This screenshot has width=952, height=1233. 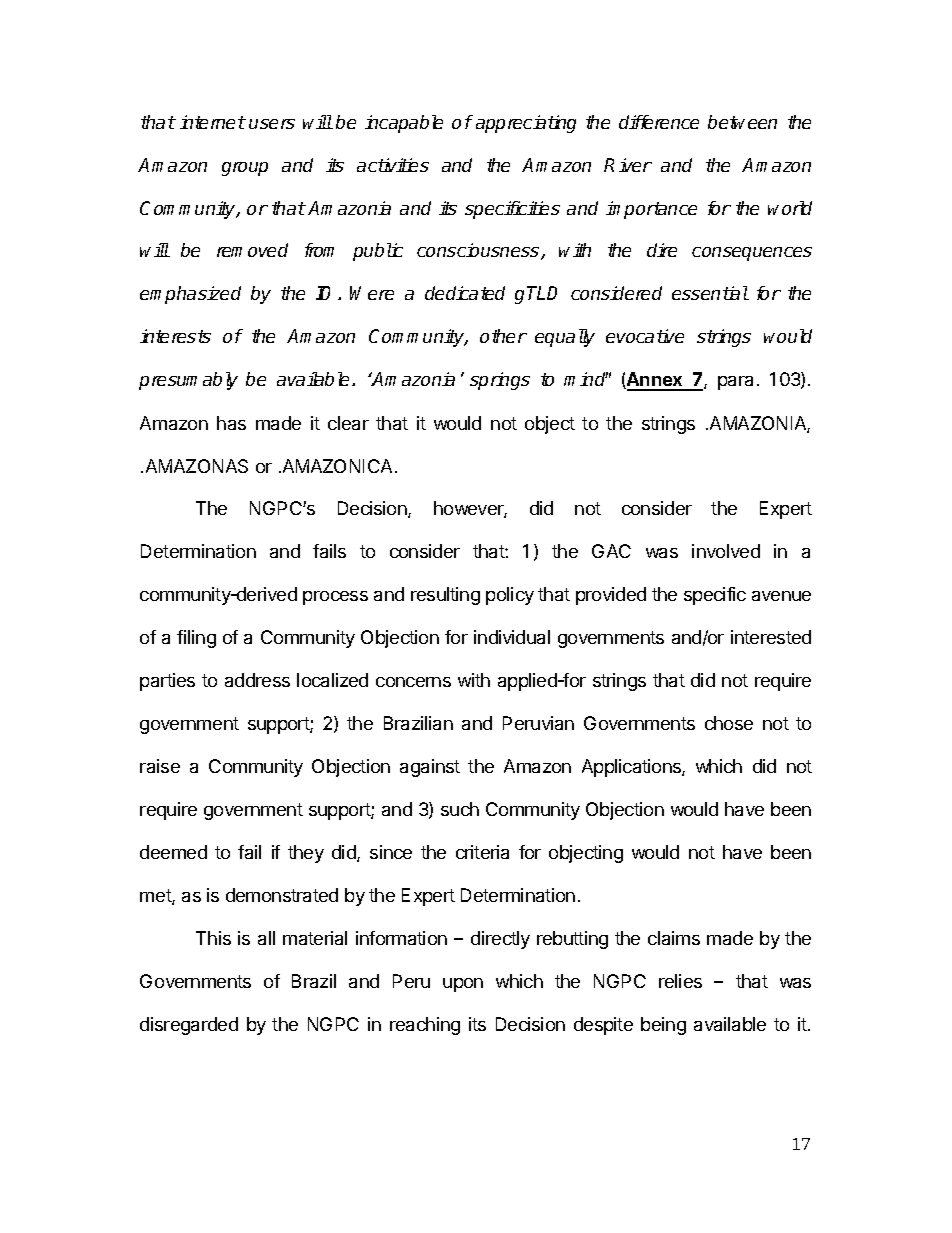 I want to click on upon, so click(x=463, y=985).
